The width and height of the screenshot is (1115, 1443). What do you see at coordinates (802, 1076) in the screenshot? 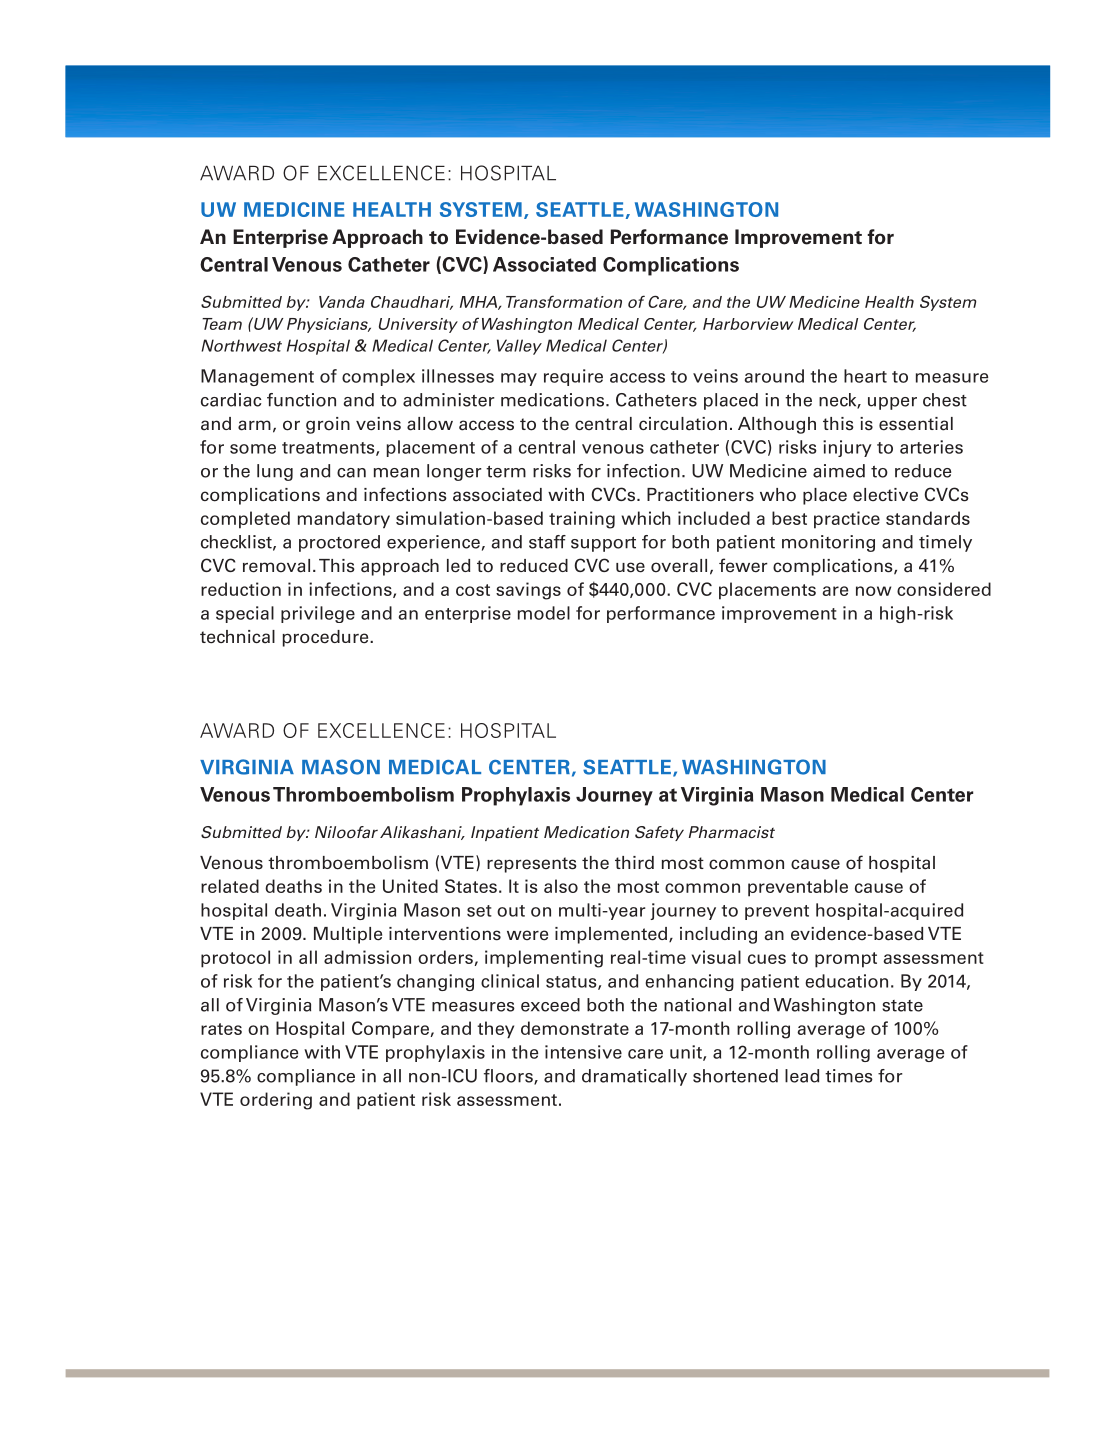
I see `lead` at bounding box center [802, 1076].
